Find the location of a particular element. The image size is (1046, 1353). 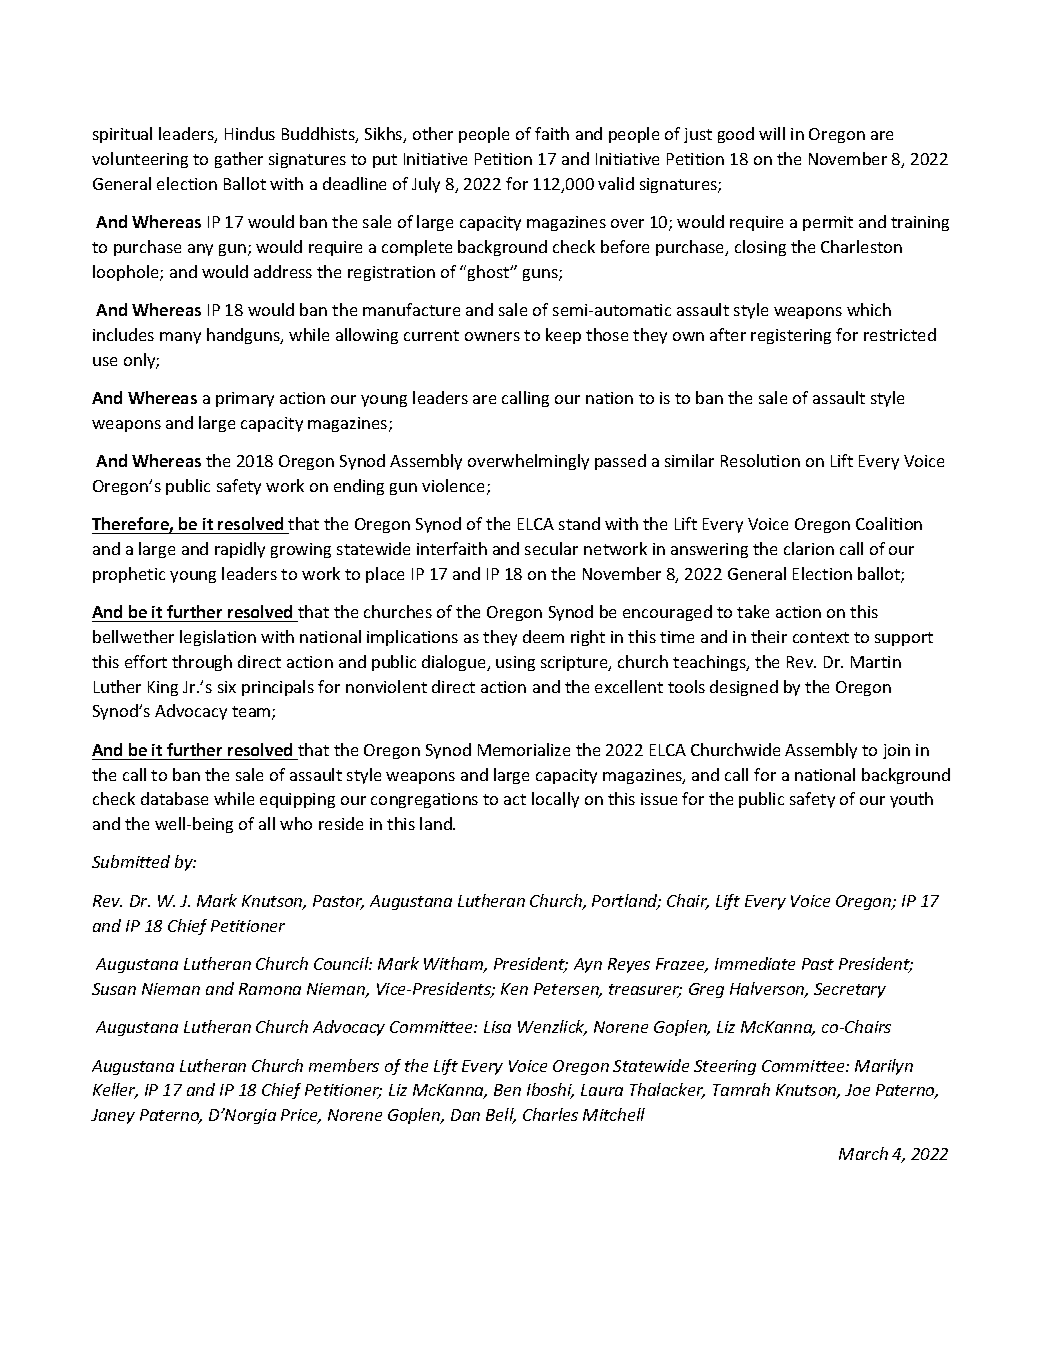

legislation is located at coordinates (218, 638).
